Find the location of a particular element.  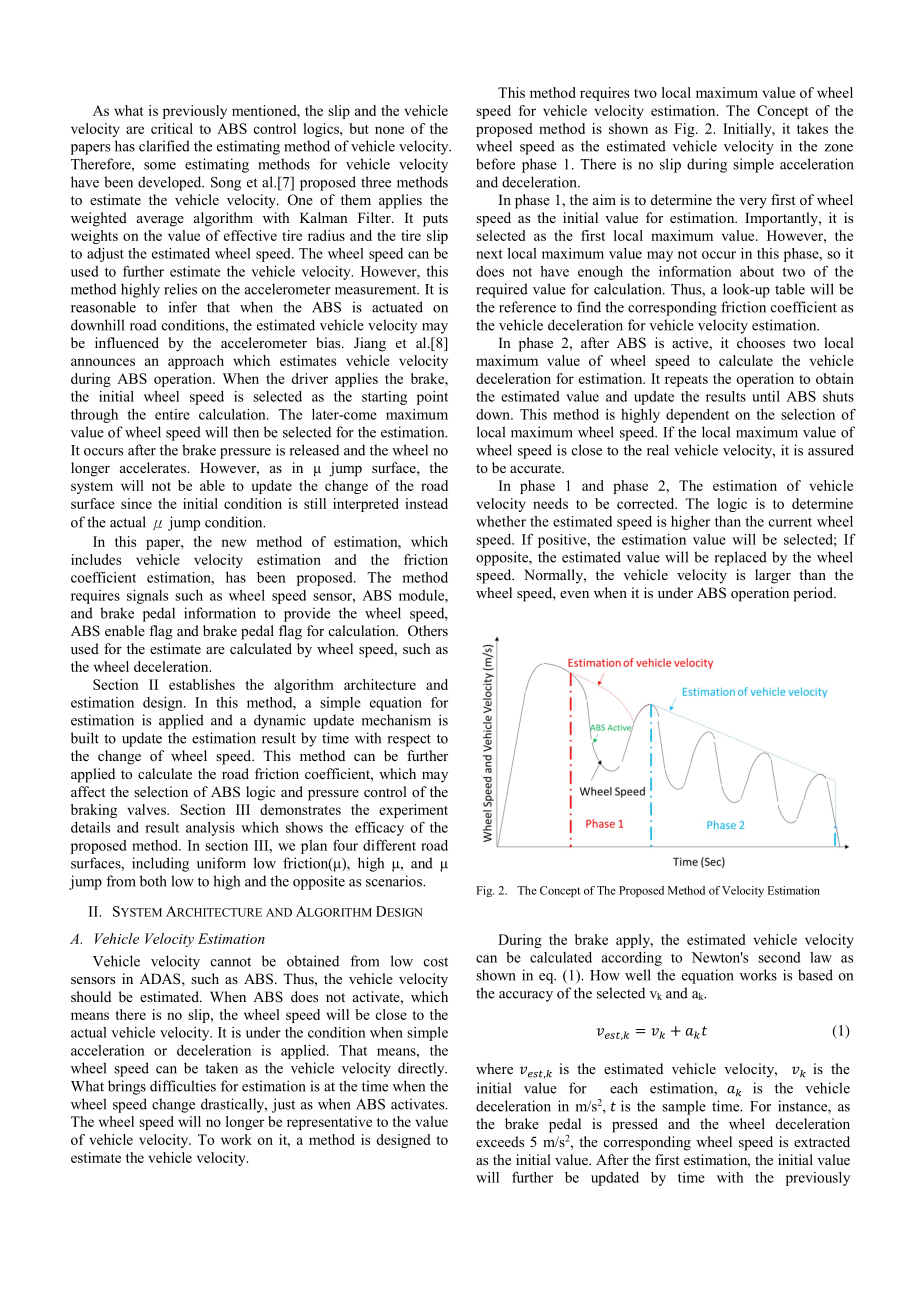

approach is located at coordinates (196, 362).
